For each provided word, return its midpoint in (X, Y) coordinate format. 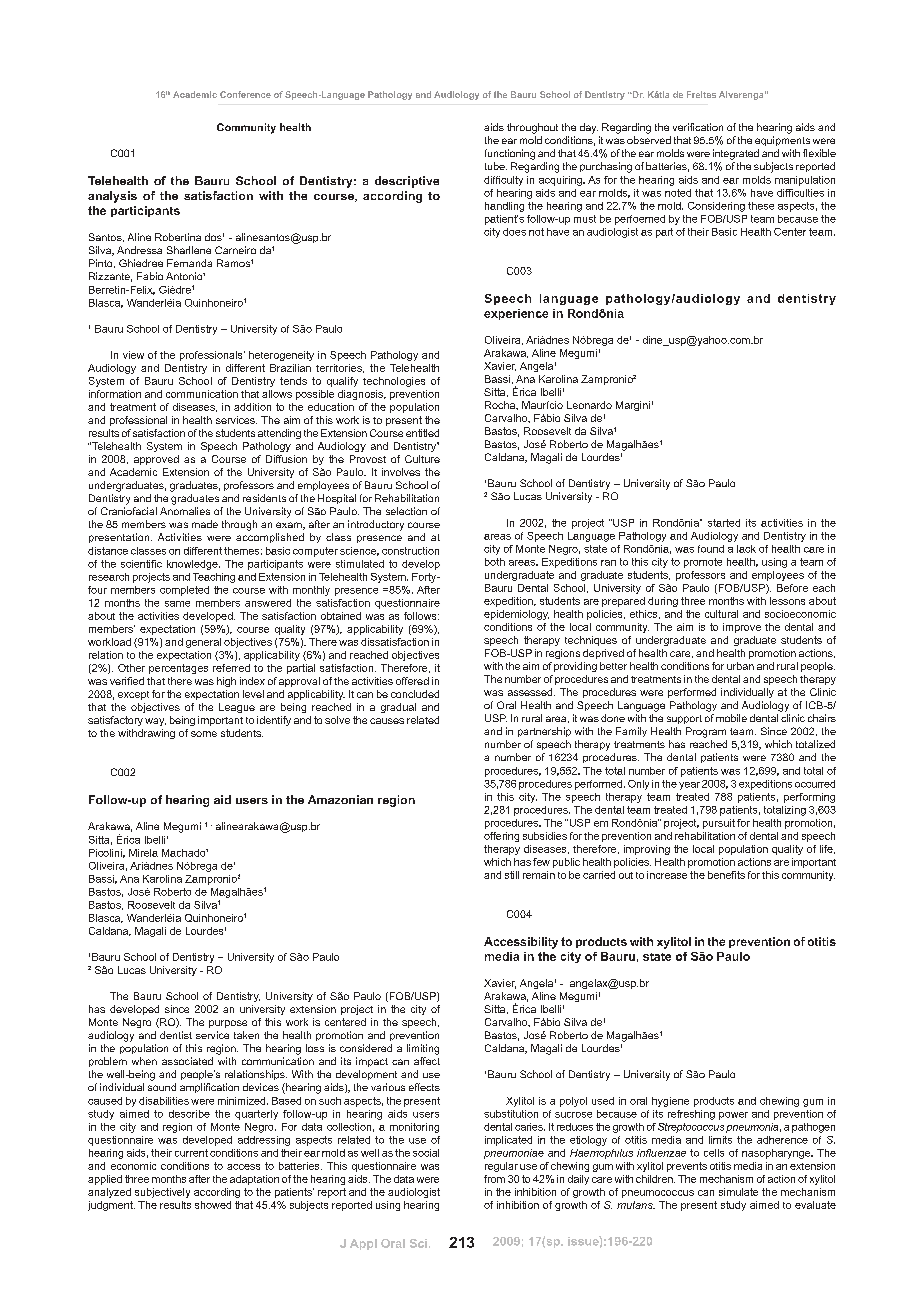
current (191, 1153)
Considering (716, 207)
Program (706, 732)
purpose (228, 1024)
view (133, 355)
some (204, 734)
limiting (423, 1049)
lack (746, 549)
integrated (736, 154)
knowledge (193, 565)
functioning (510, 154)
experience (516, 314)
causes (387, 721)
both (495, 562)
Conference (245, 94)
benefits (726, 875)
